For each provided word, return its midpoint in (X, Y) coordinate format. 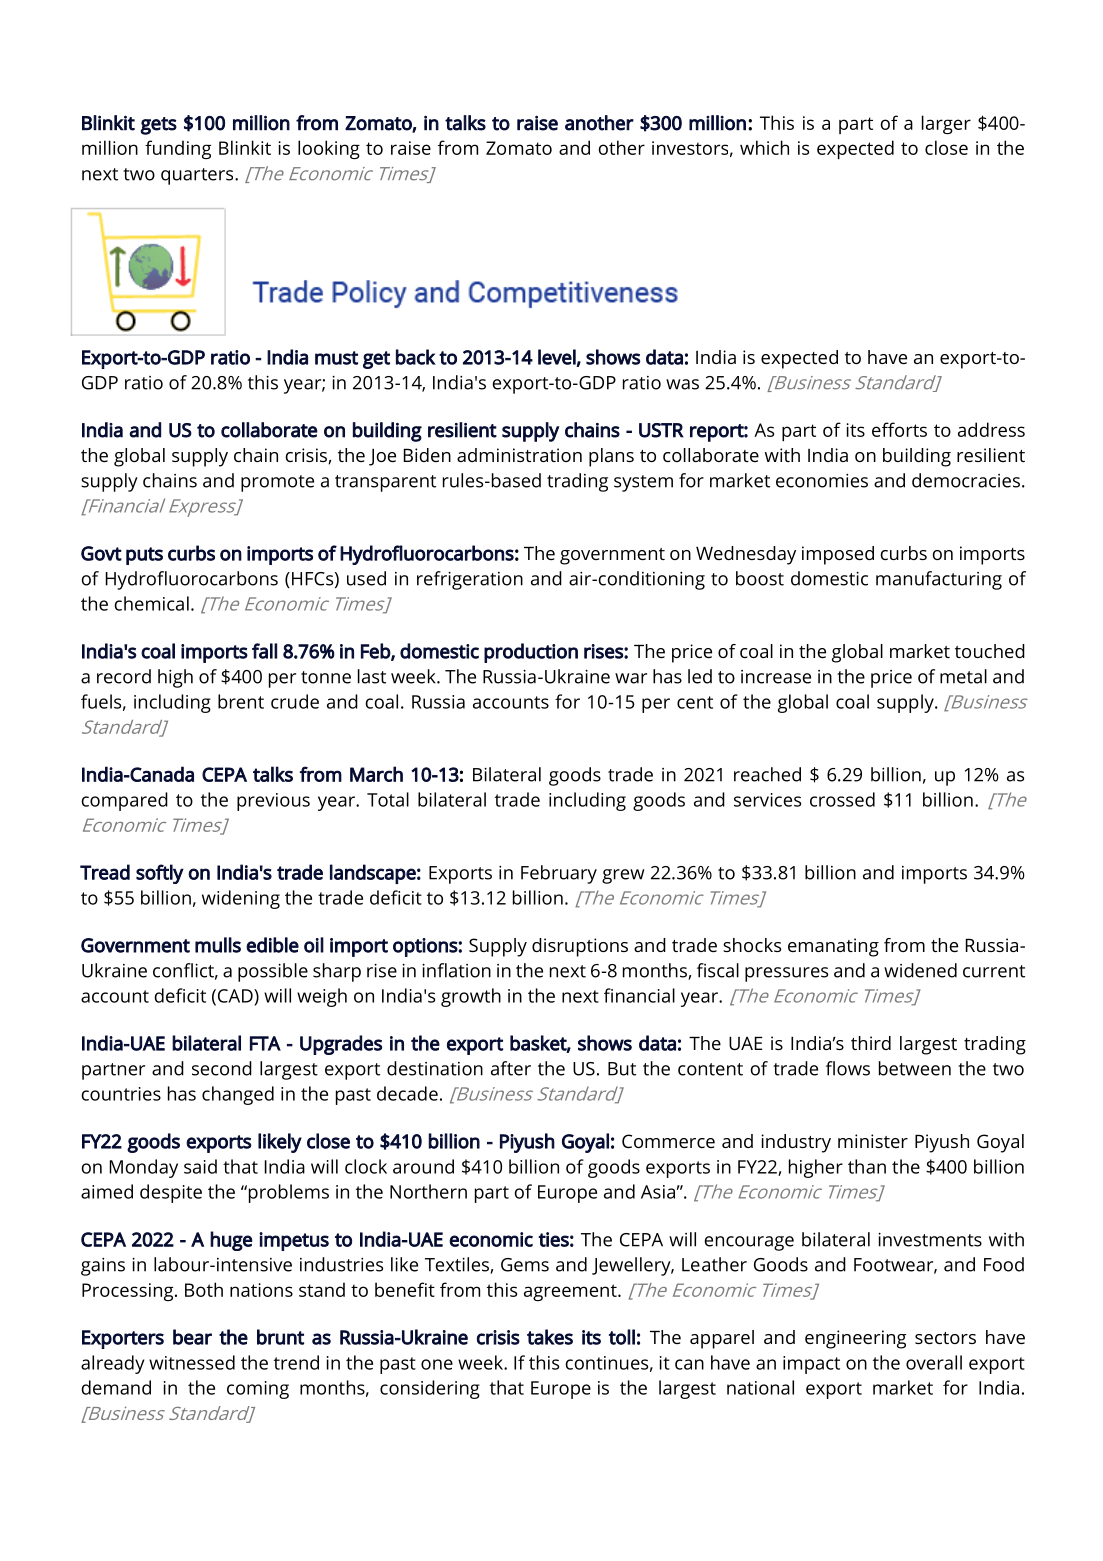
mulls (218, 945)
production (531, 653)
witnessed (192, 1362)
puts (144, 556)
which (764, 147)
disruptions (580, 947)
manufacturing (939, 580)
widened (920, 970)
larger (946, 124)
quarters (198, 176)
